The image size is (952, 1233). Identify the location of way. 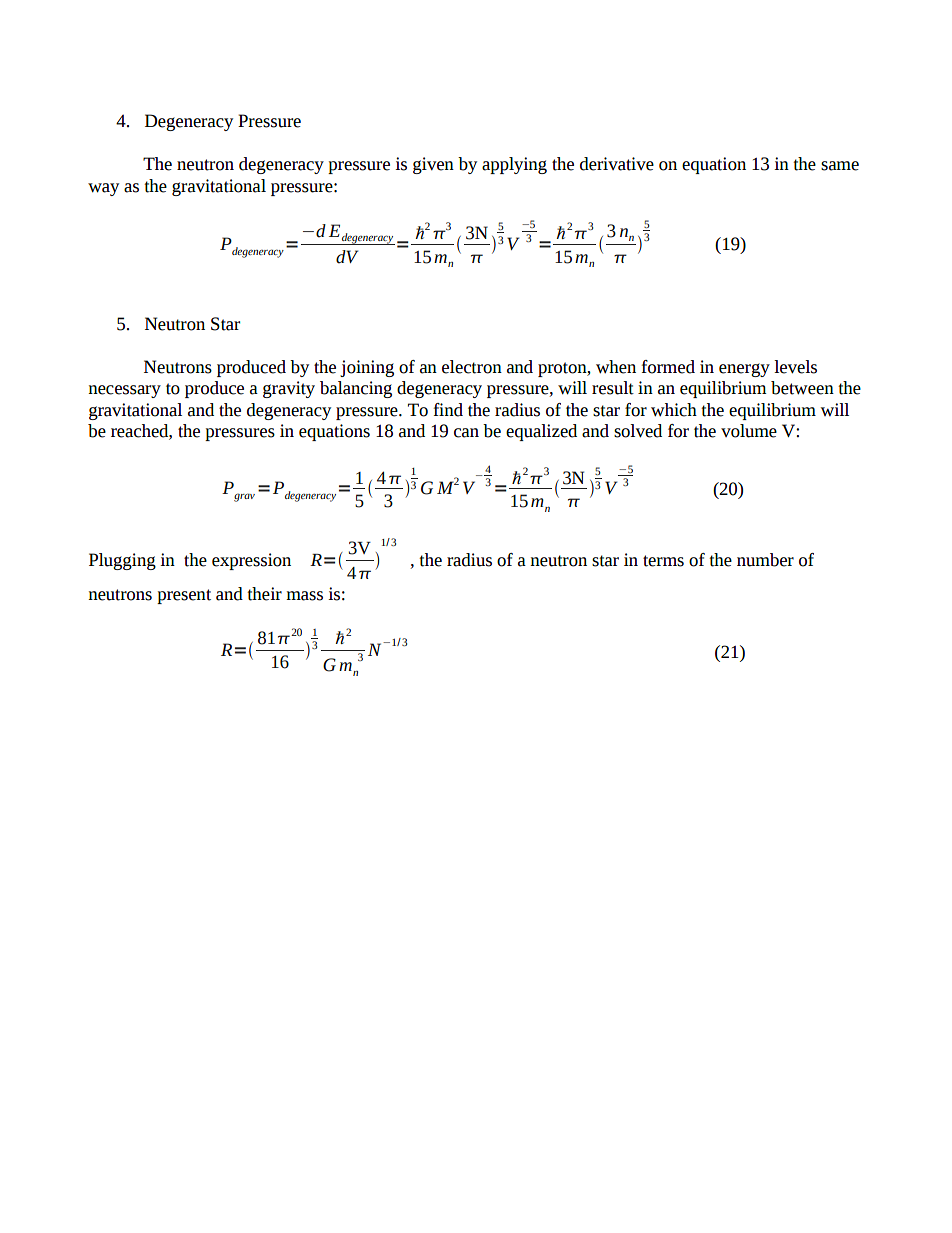
(103, 189).
